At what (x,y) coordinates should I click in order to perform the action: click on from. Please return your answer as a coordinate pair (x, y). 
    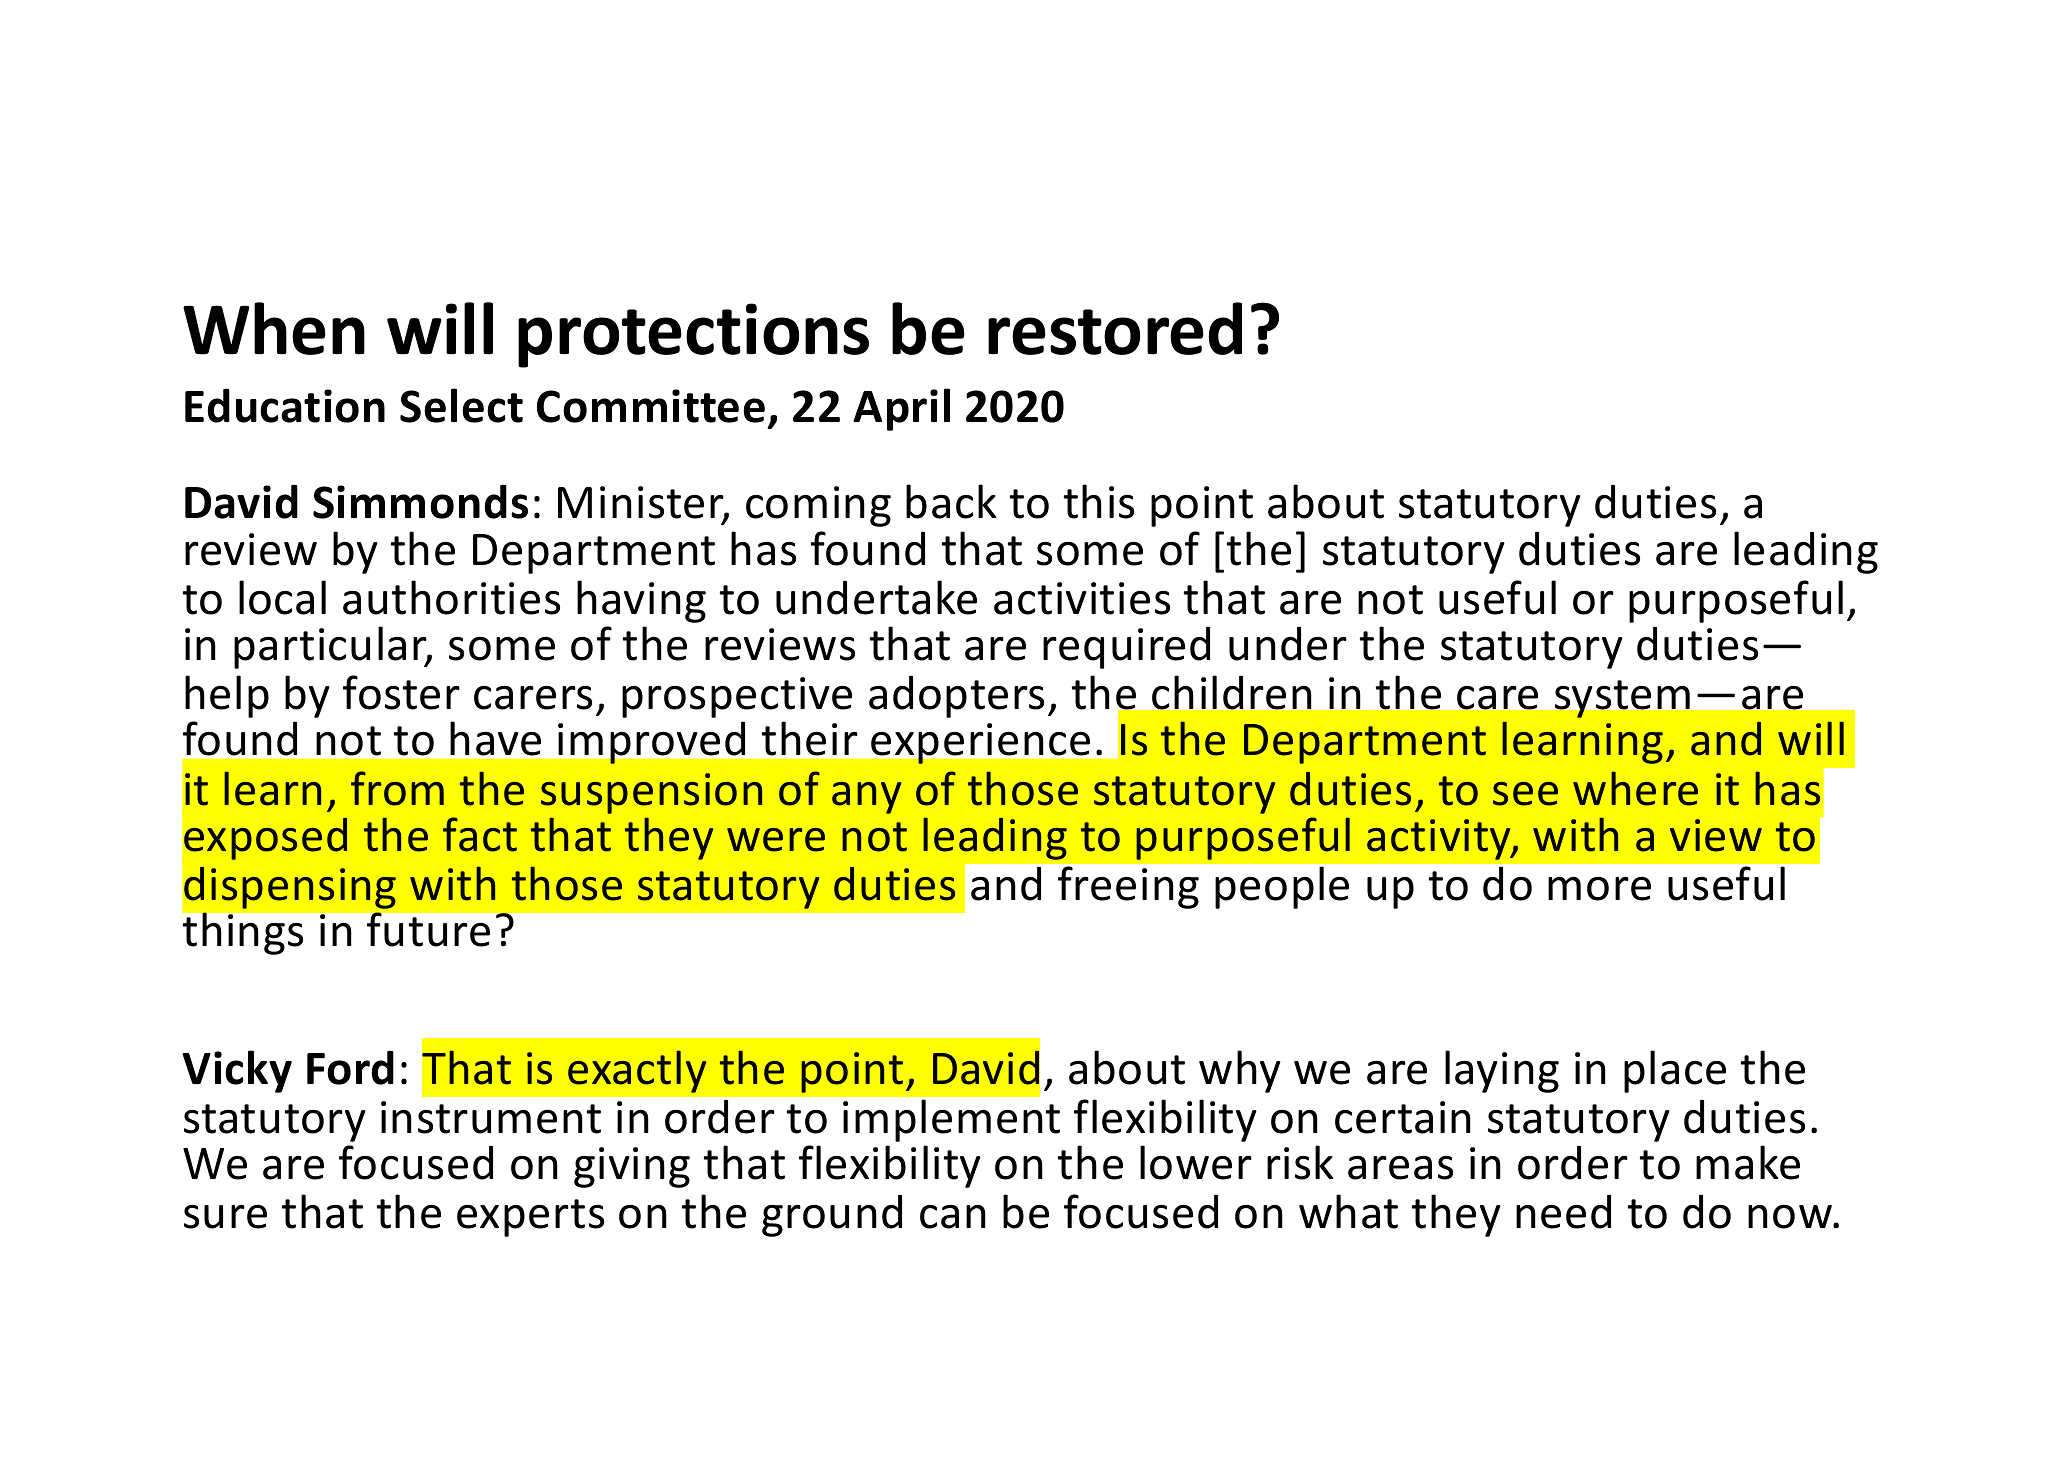
    Looking at the image, I should click on (397, 788).
